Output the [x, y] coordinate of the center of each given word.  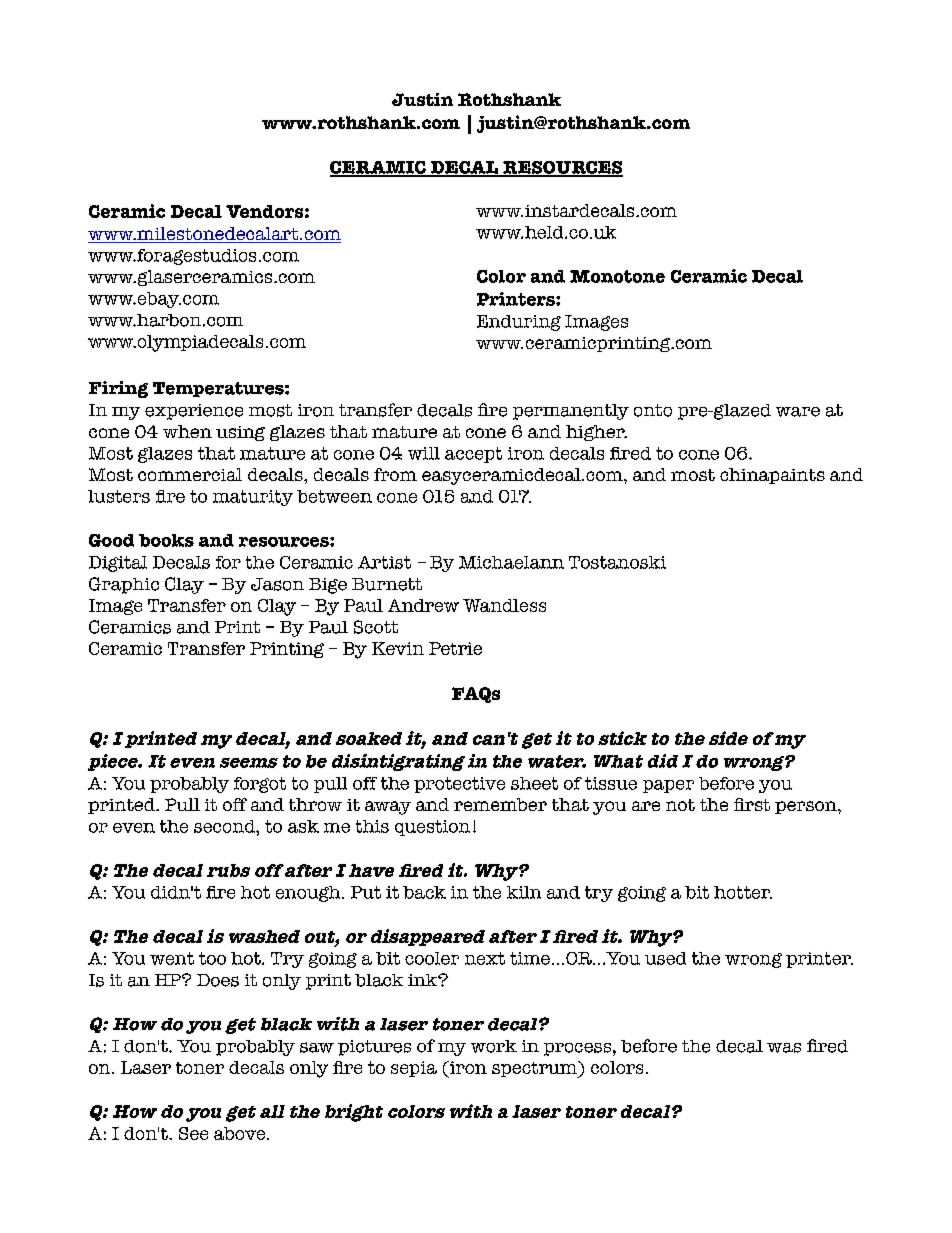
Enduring [519, 323]
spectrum [536, 1069]
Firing [118, 389]
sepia [414, 1069]
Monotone [617, 276]
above [241, 1133]
